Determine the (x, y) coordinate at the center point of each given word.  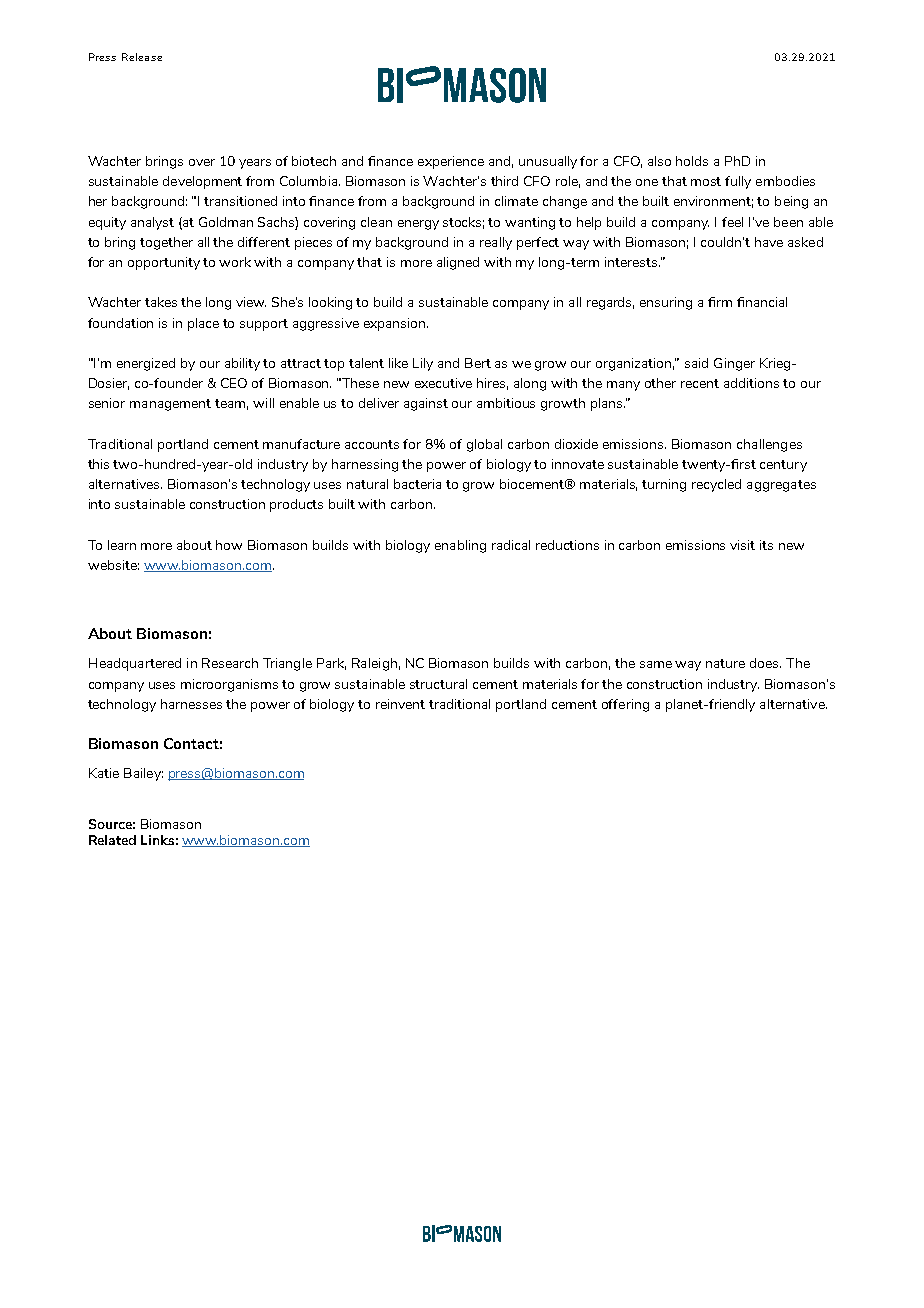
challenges (769, 445)
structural (438, 684)
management (170, 405)
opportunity (164, 263)
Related (112, 840)
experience (451, 162)
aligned (458, 263)
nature (725, 663)
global (484, 445)
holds (692, 161)
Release (142, 57)
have (769, 242)
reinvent (400, 704)
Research (230, 663)
